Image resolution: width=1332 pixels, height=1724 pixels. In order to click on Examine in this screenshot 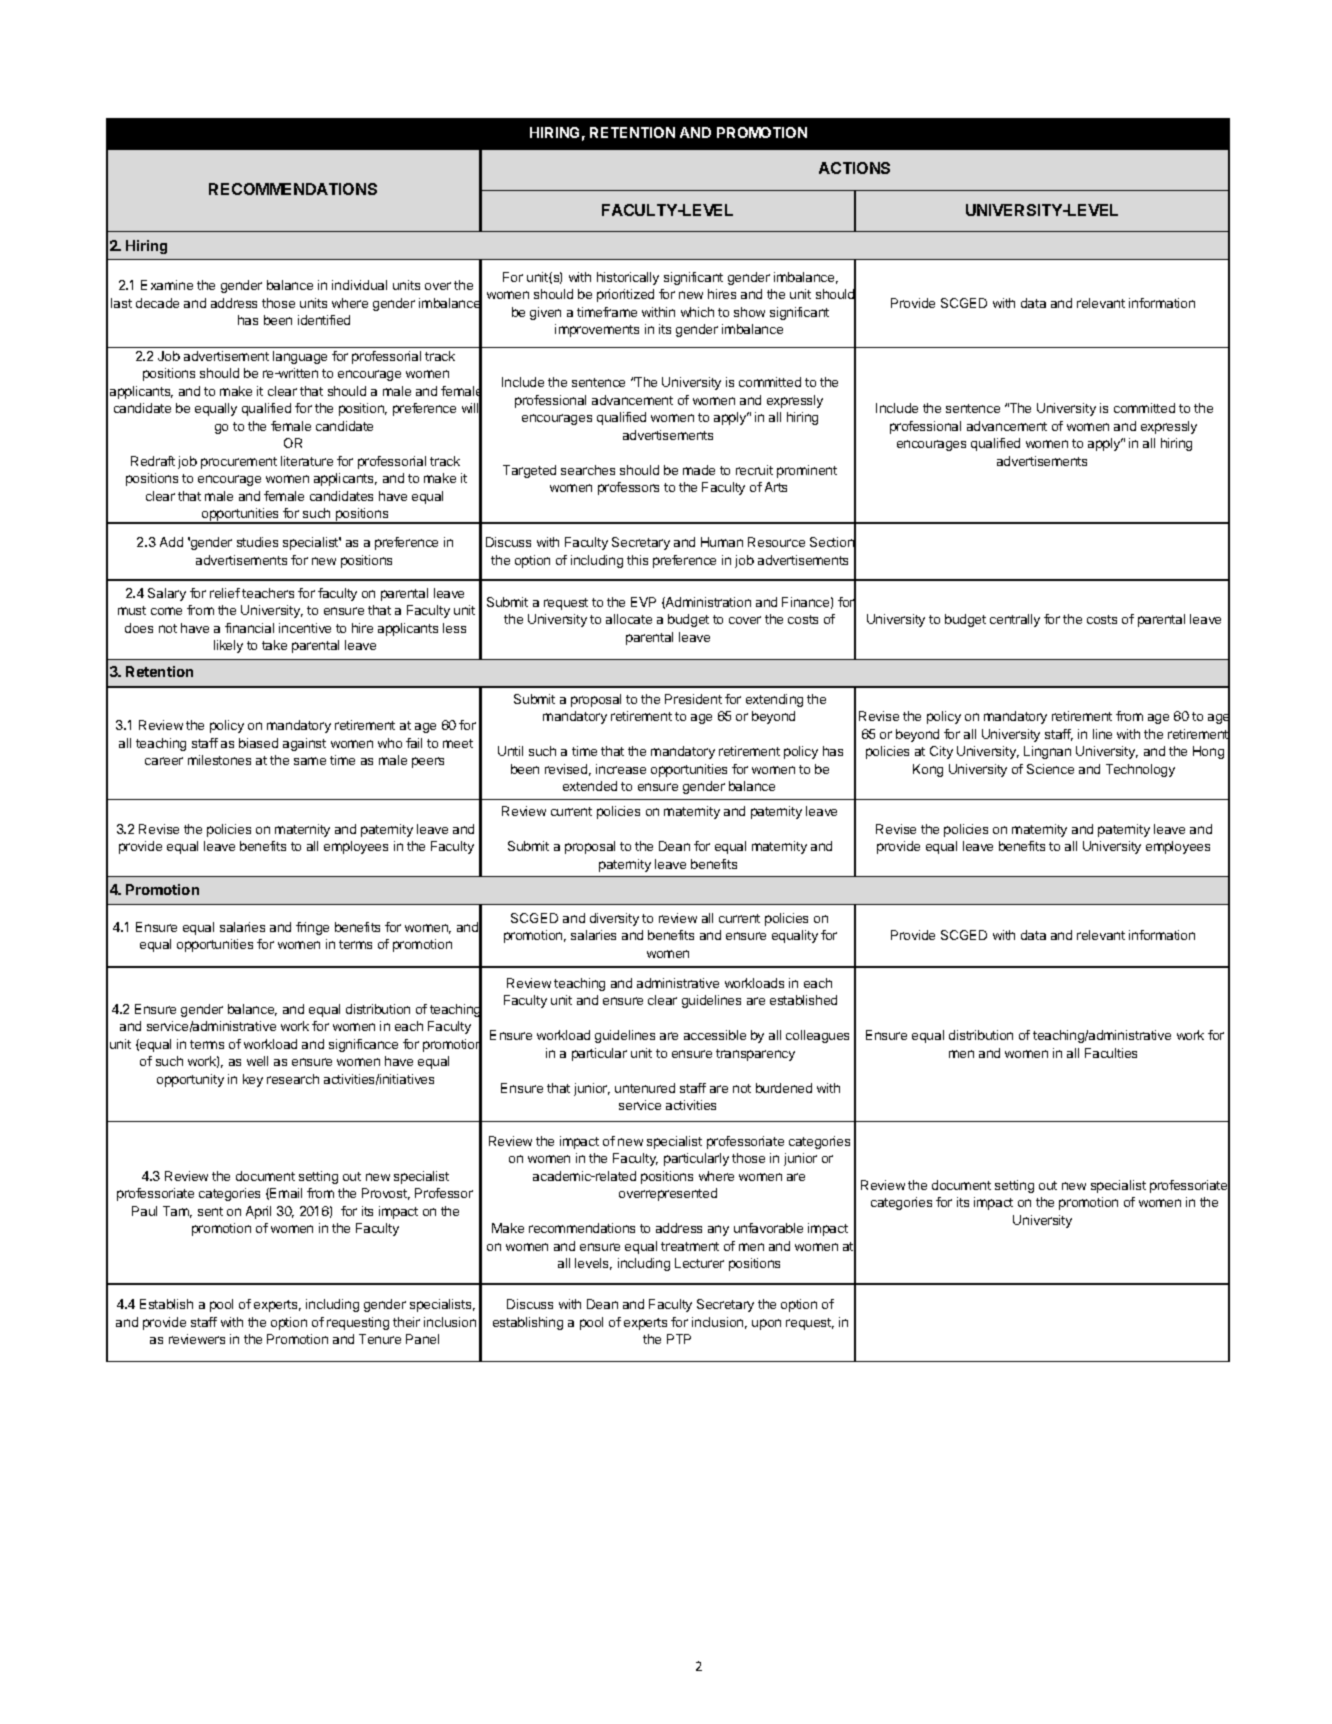, I will do `click(167, 285)`.
